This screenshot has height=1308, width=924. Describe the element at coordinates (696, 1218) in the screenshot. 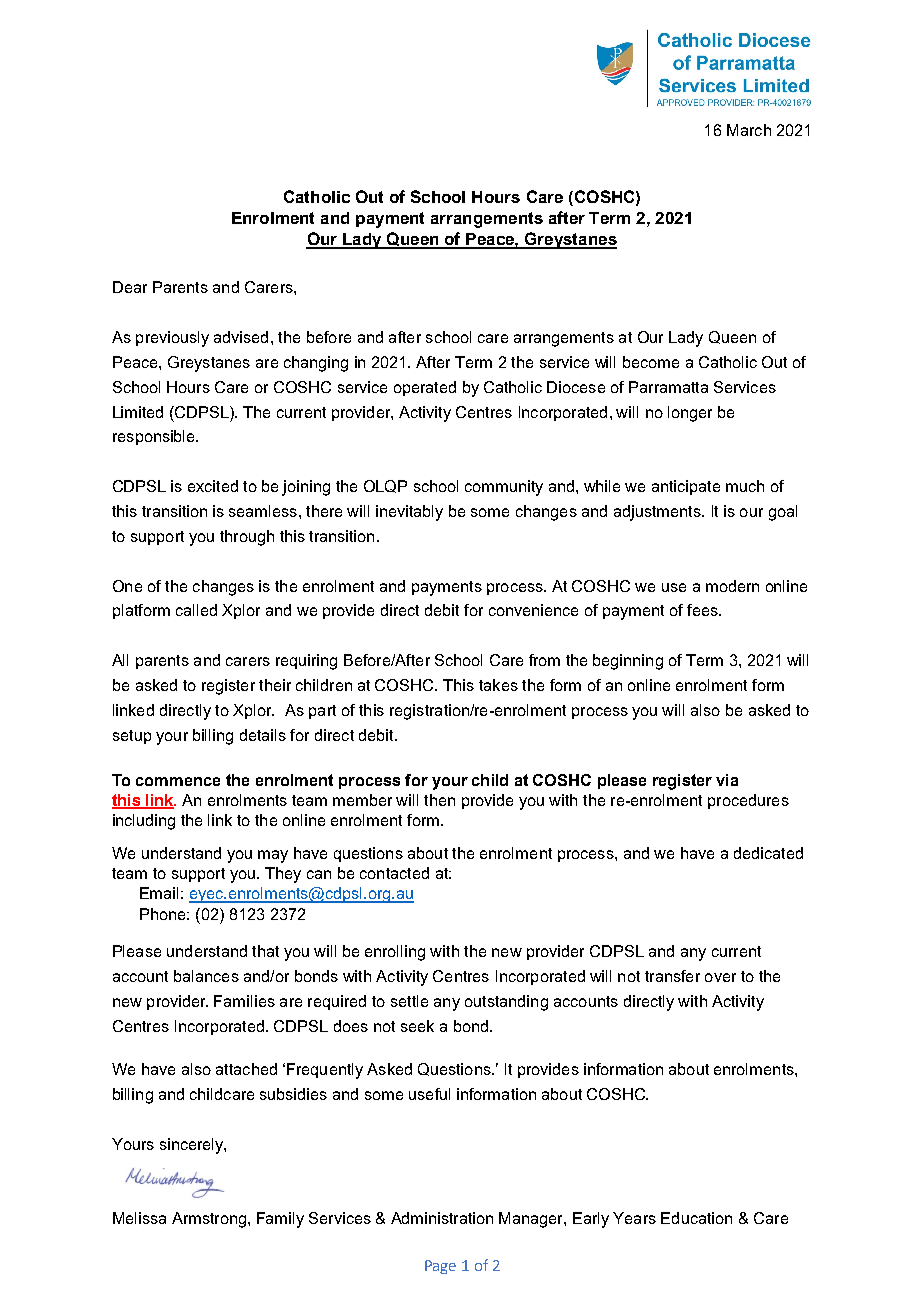

I see `Education` at that location.
